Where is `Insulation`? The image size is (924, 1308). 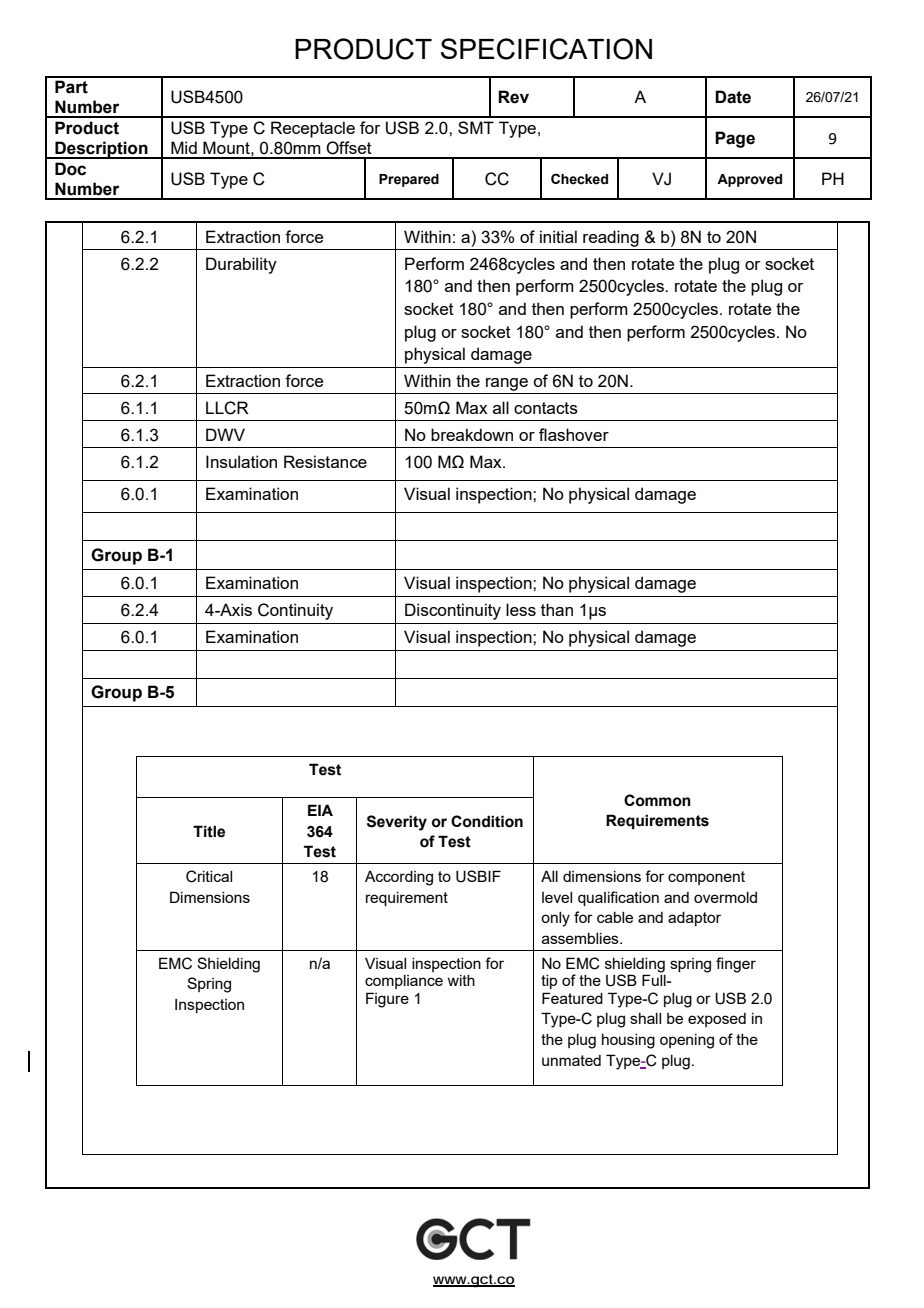 Insulation is located at coordinates (241, 461).
